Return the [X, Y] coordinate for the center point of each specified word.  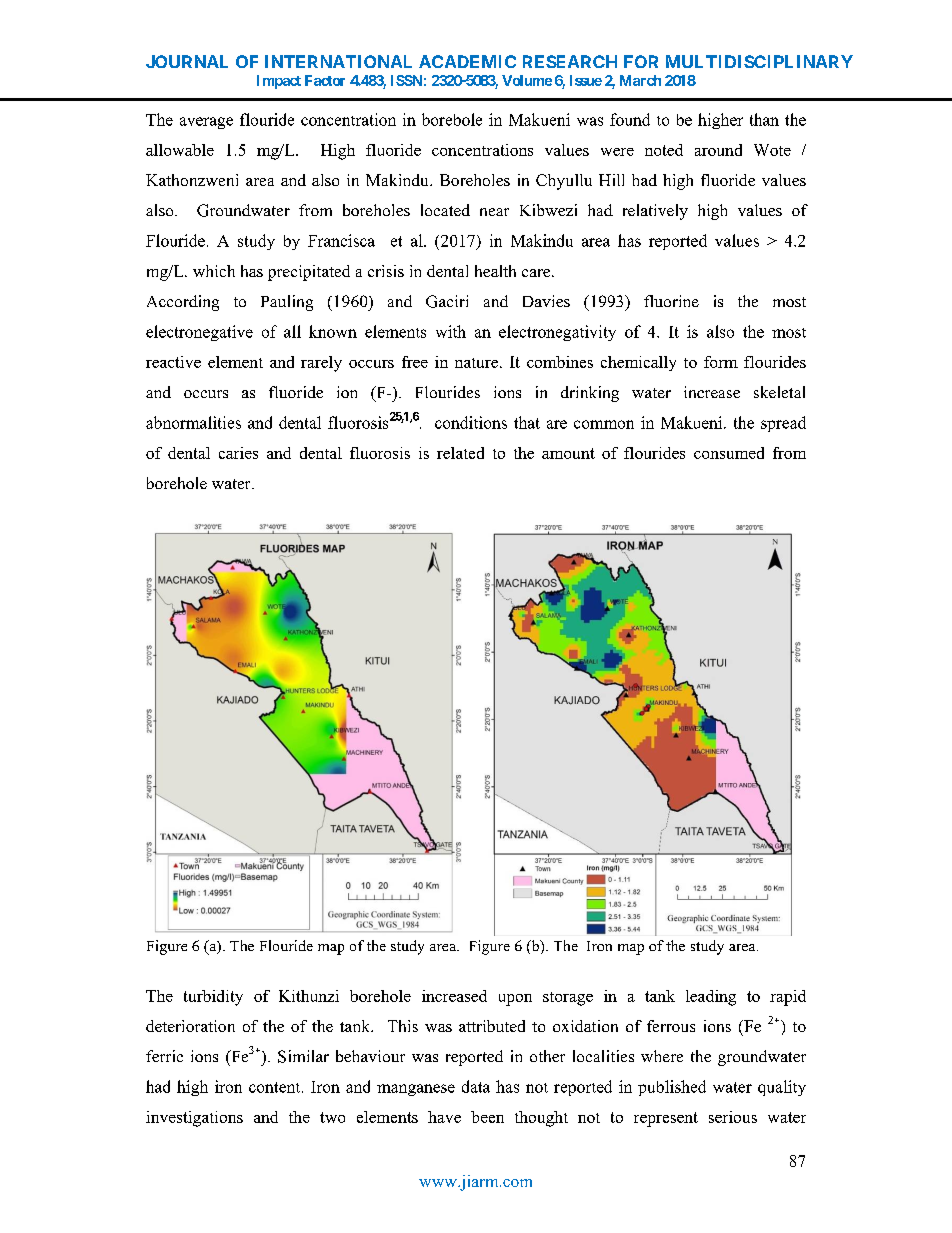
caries [238, 453]
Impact [279, 82]
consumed [729, 453]
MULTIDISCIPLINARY [759, 61]
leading [711, 998]
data [476, 1086]
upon [515, 1000]
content [276, 1087]
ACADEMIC [467, 61]
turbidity [213, 998]
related [460, 453]
